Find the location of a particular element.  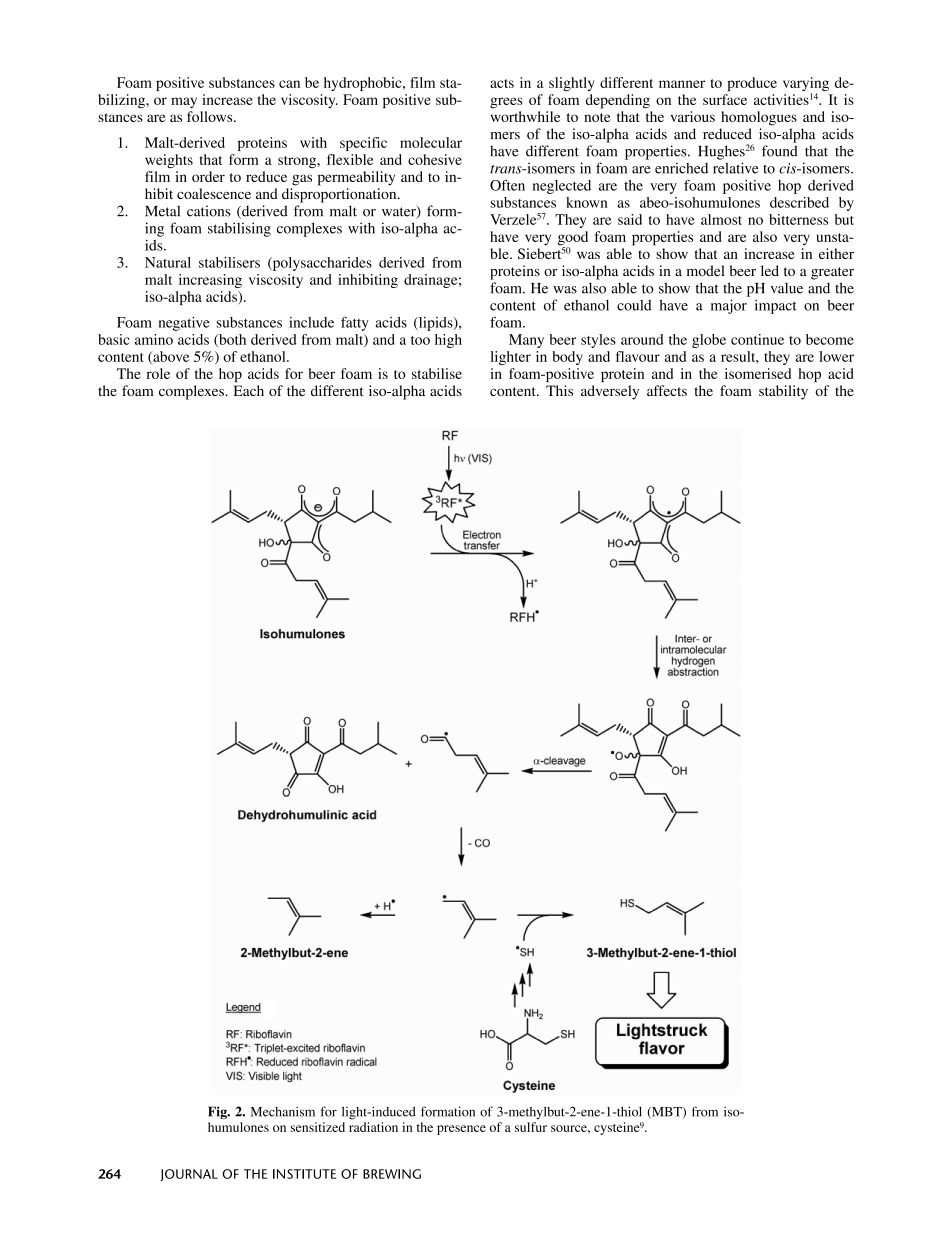

Each is located at coordinates (249, 390).
